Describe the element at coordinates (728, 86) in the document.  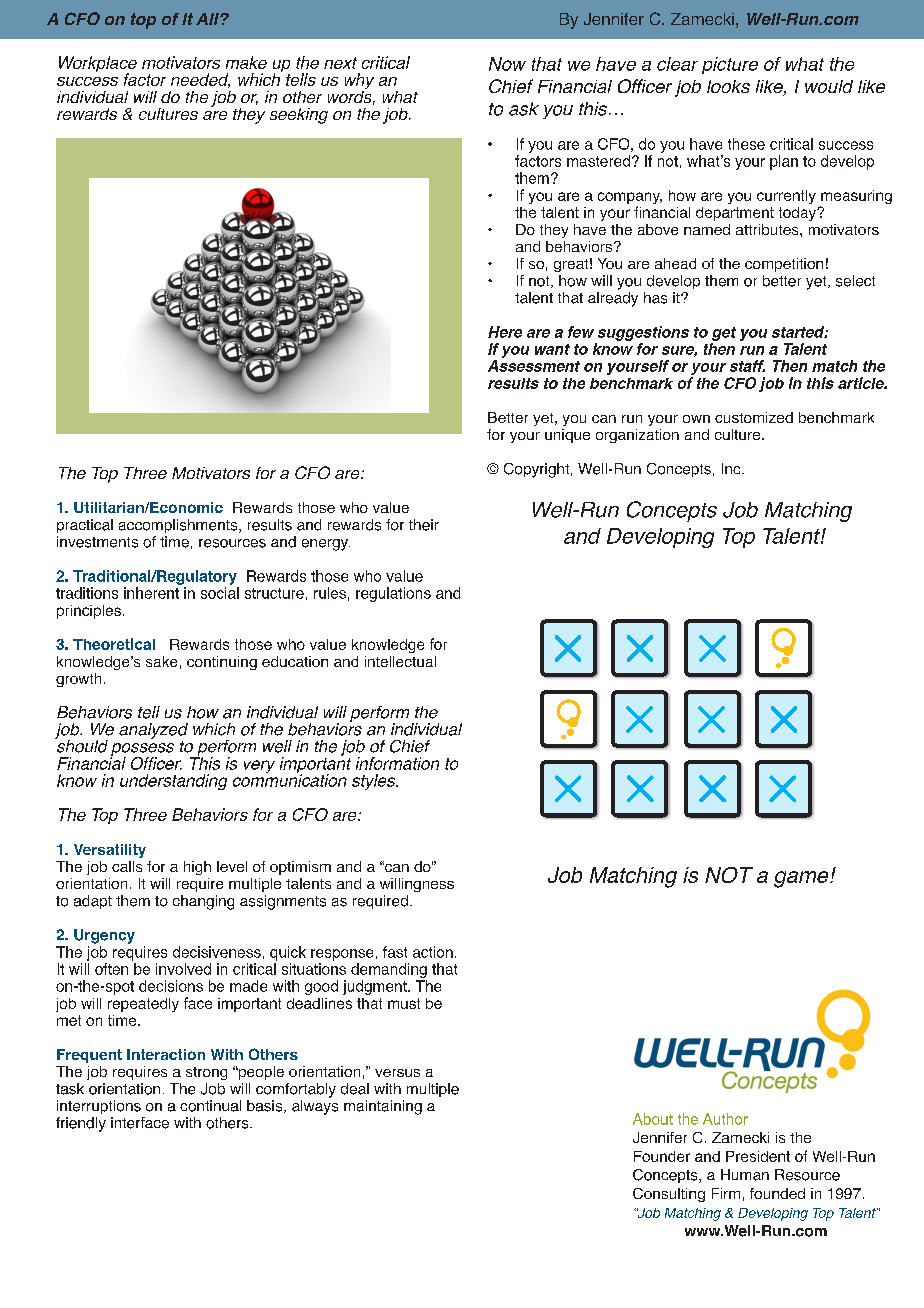
I see `looks` at that location.
